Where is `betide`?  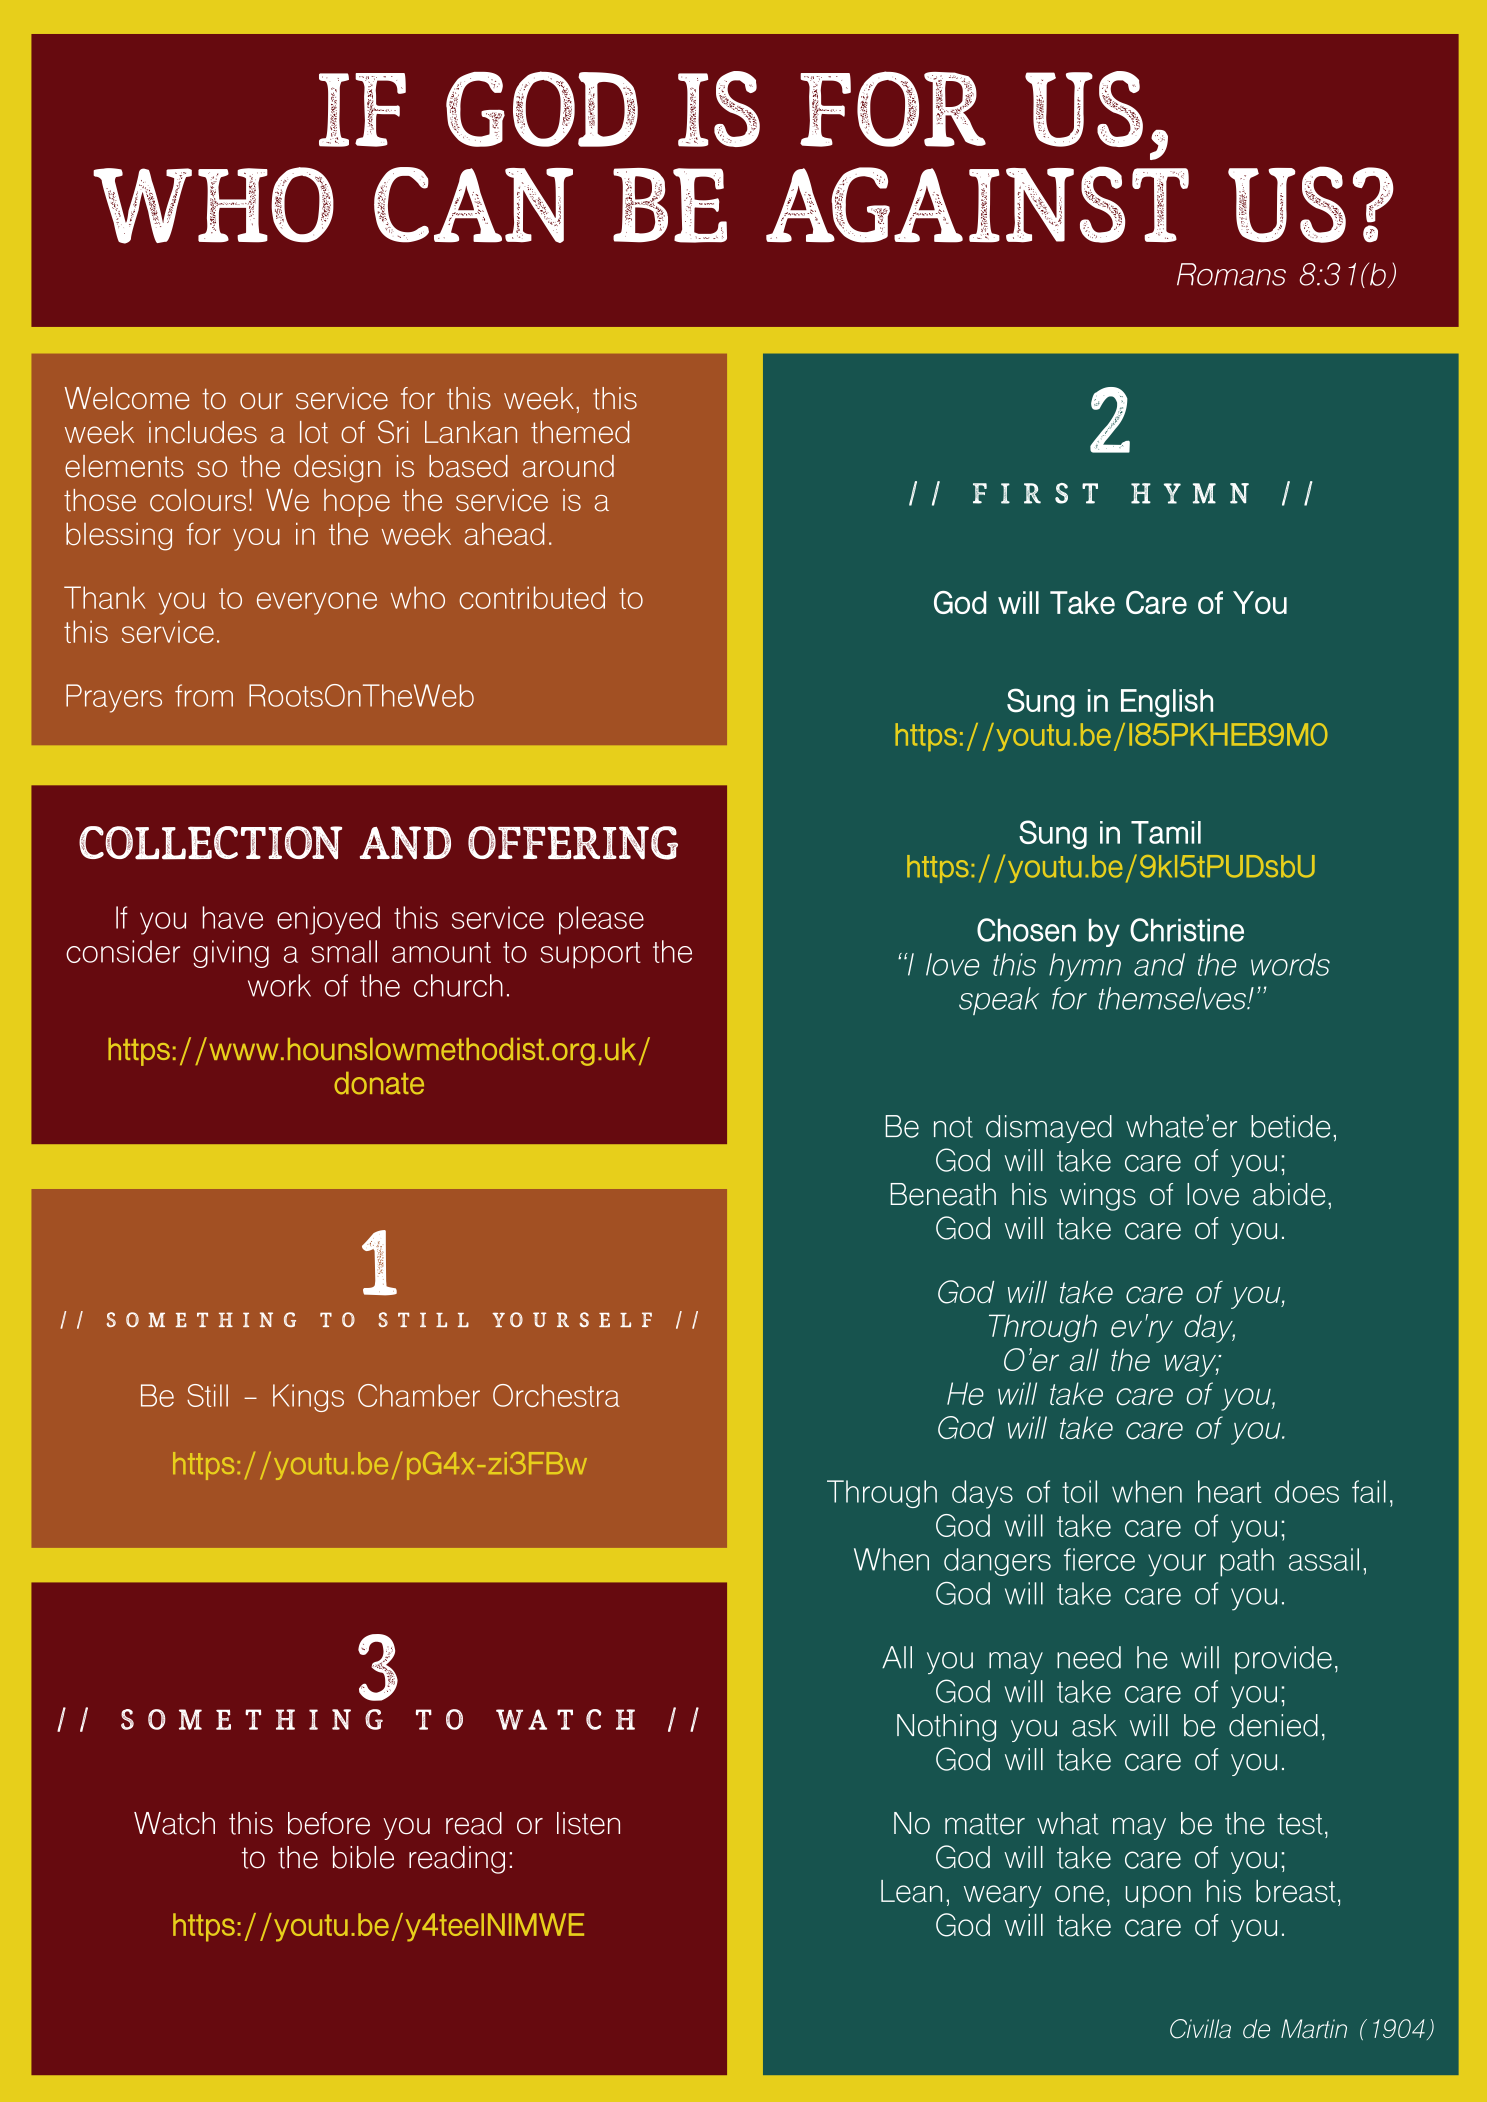 betide is located at coordinates (1290, 1126).
